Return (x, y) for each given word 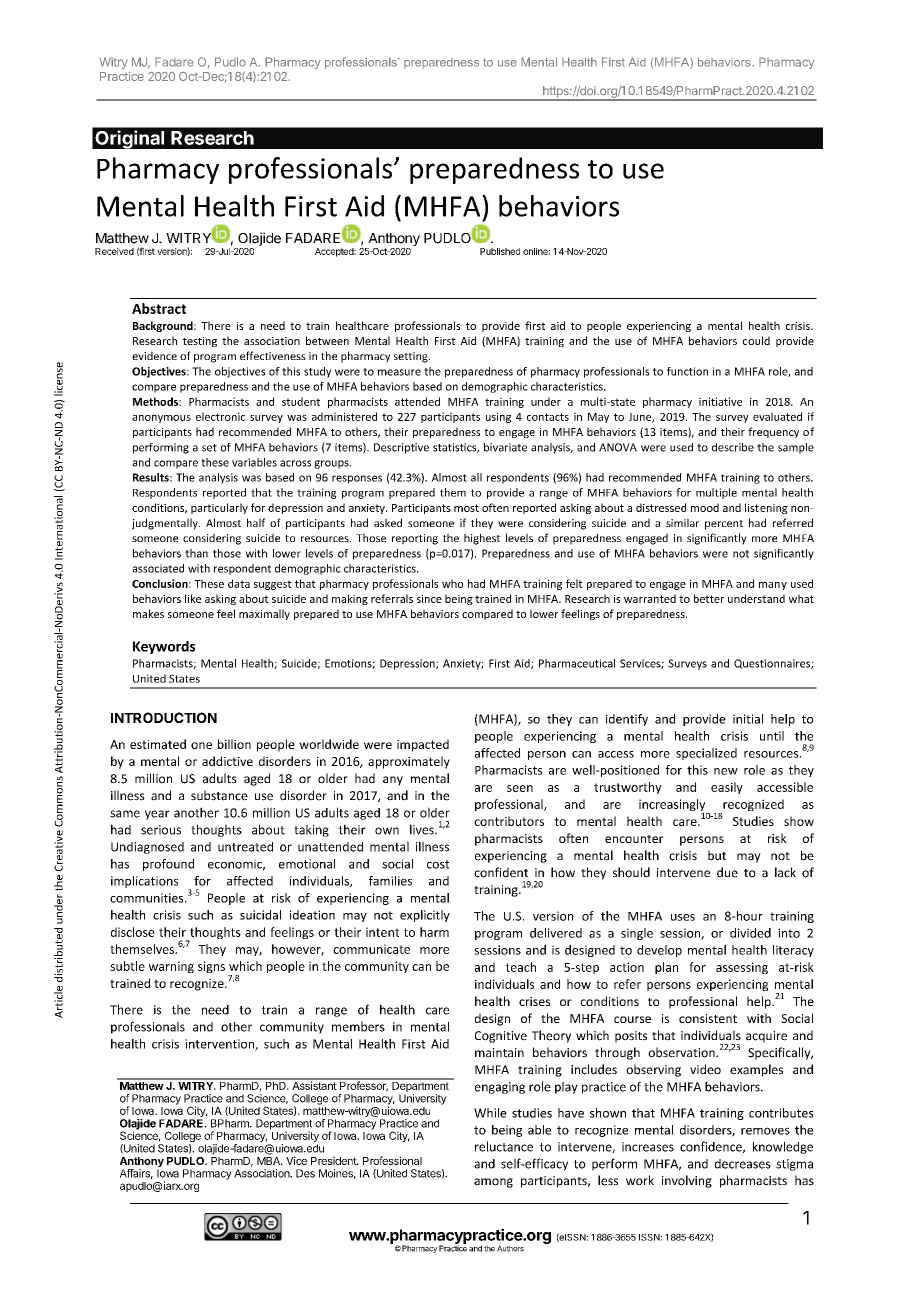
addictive (227, 761)
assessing (742, 968)
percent (724, 525)
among (493, 1183)
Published (500, 251)
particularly (219, 508)
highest (482, 539)
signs (211, 967)
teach (520, 967)
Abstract (159, 308)
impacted (423, 745)
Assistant (314, 1084)
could (756, 340)
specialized (706, 754)
